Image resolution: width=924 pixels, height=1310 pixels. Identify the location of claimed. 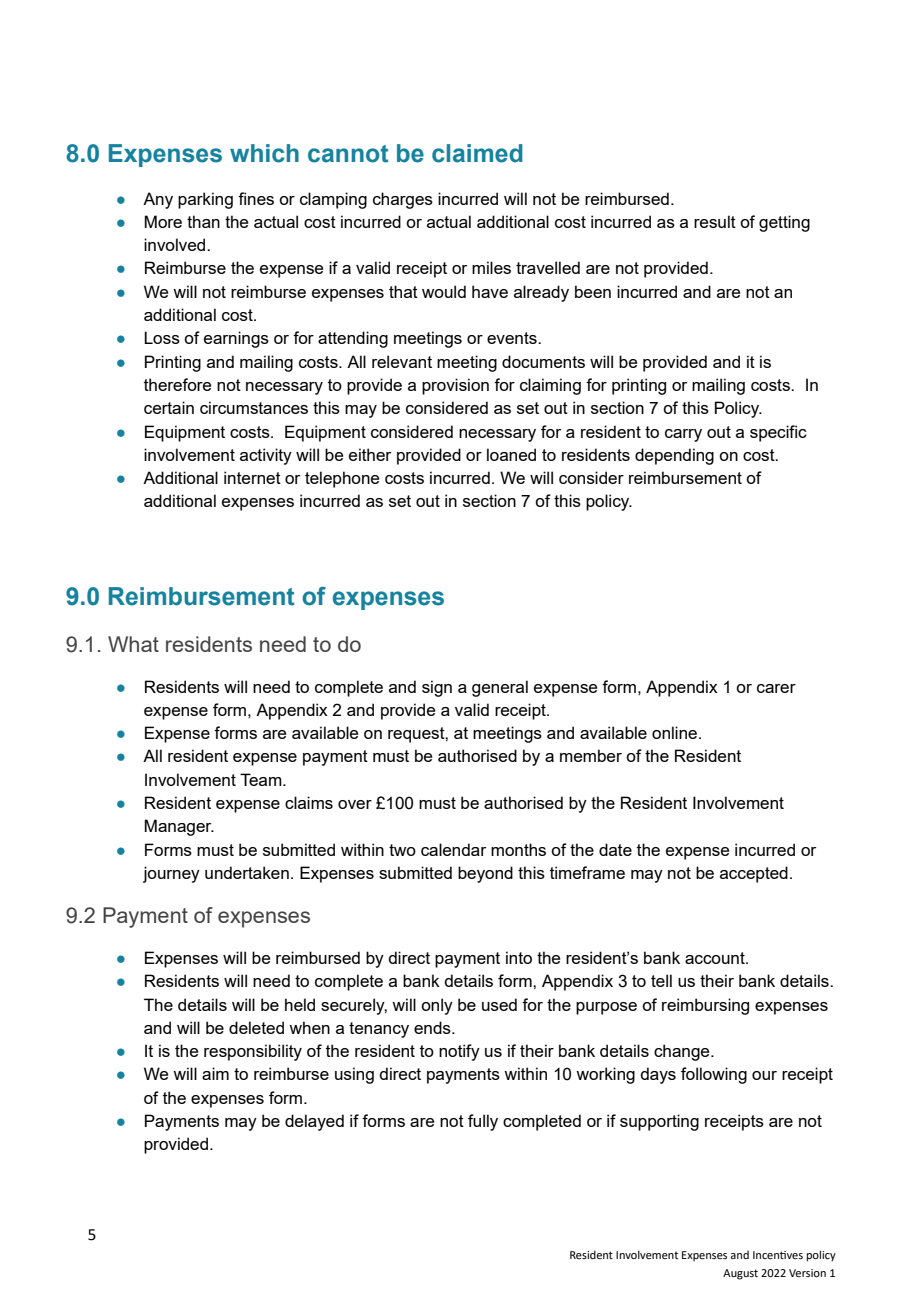
(477, 153).
